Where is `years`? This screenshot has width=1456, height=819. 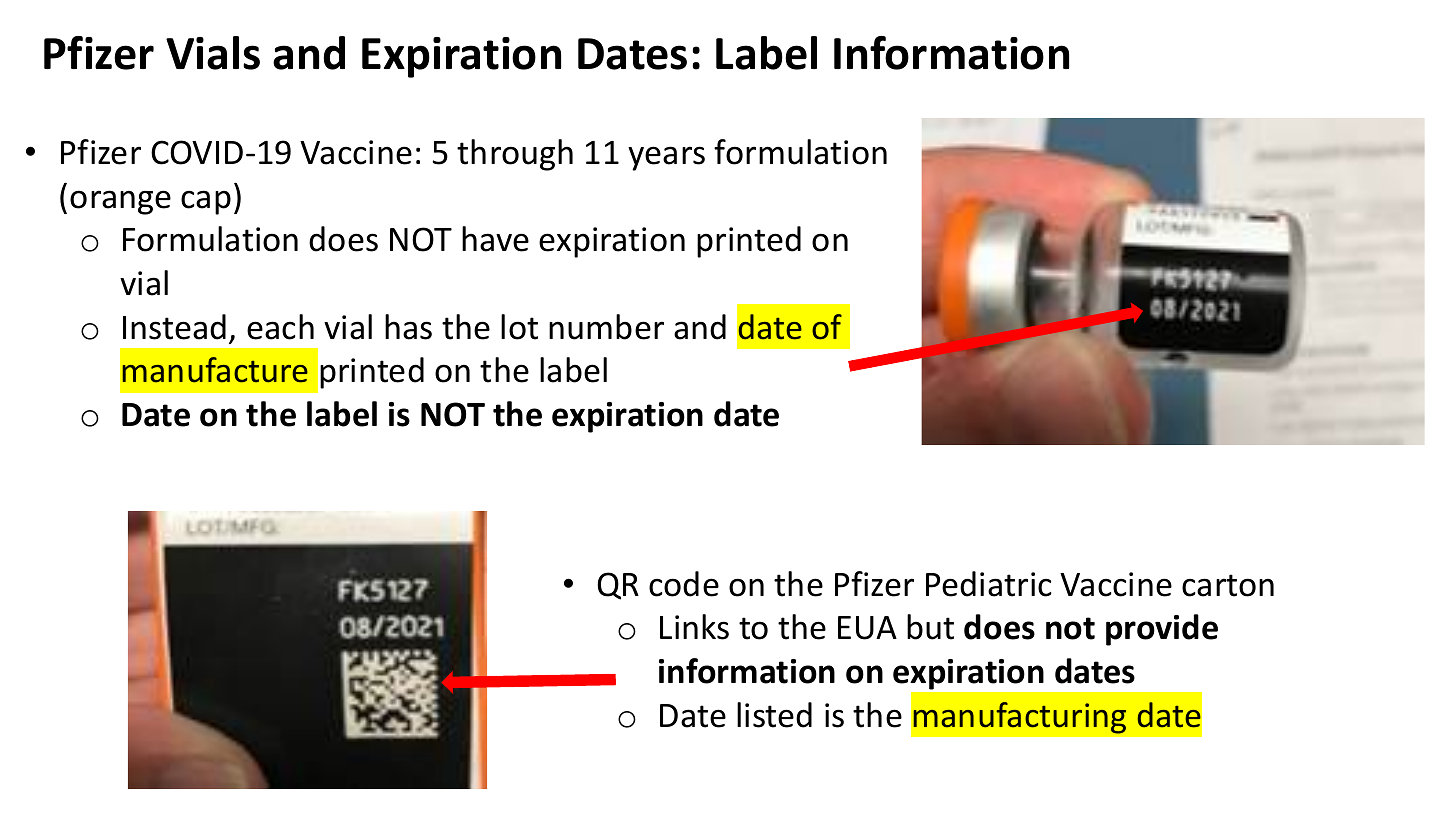
years is located at coordinates (666, 158).
